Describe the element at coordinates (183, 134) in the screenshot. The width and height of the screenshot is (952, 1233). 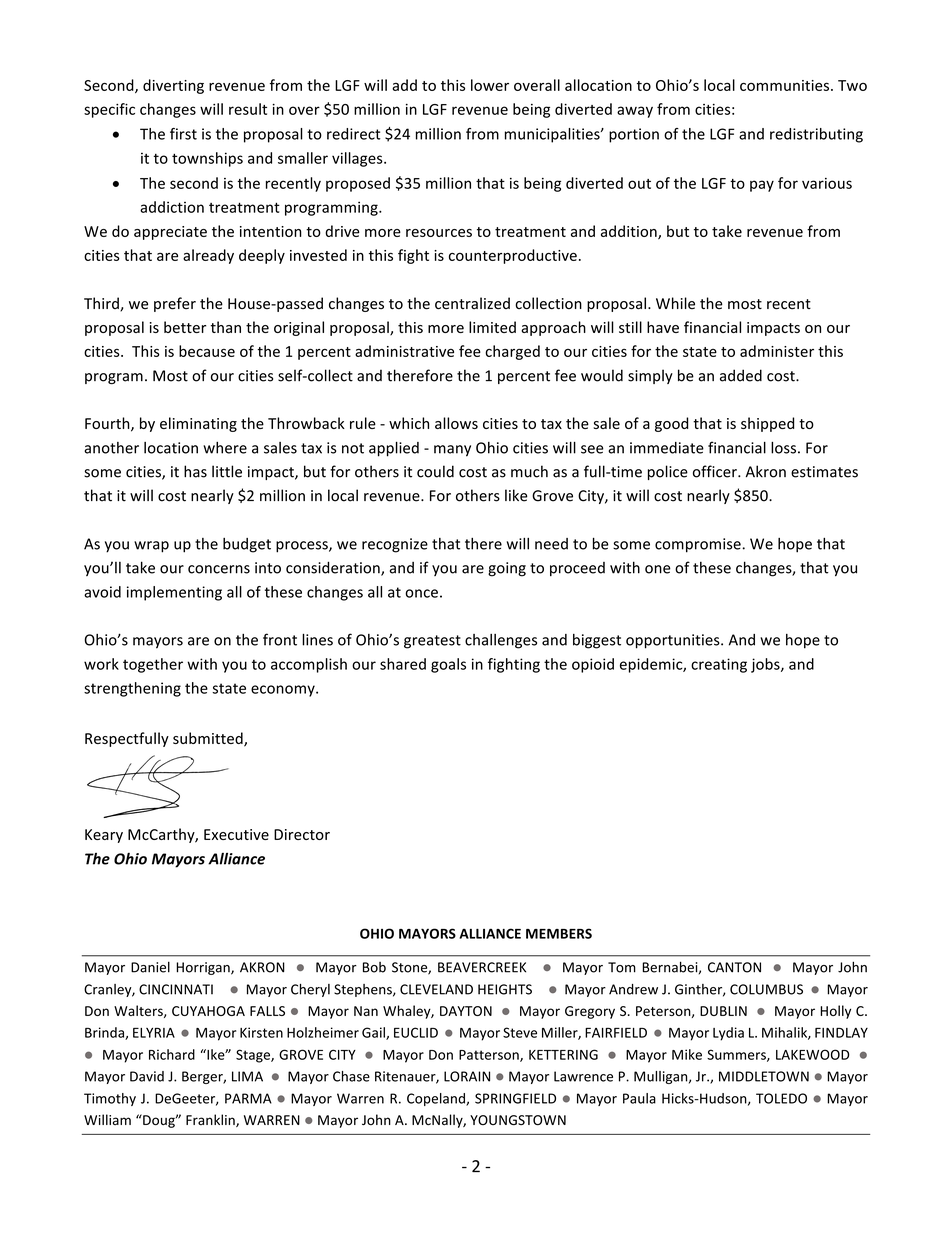
I see `first` at that location.
